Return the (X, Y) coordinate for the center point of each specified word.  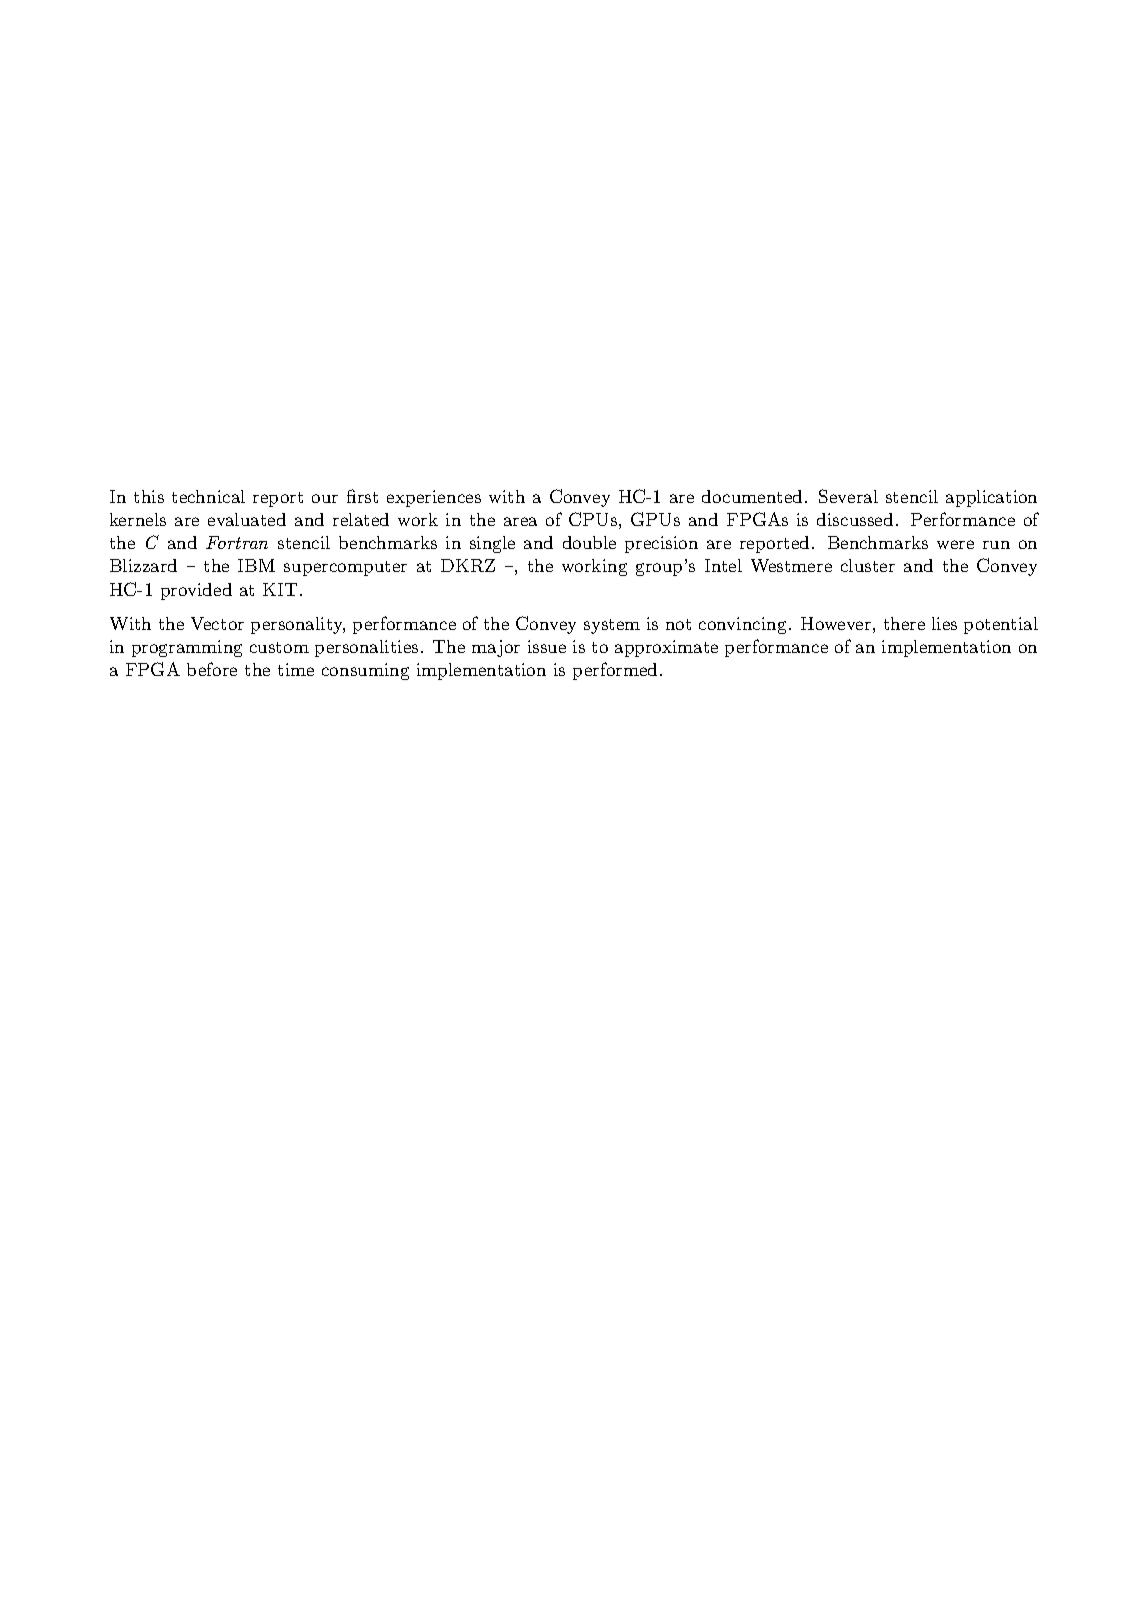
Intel (723, 565)
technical (208, 496)
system (612, 626)
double (589, 542)
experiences (434, 498)
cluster (868, 565)
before (212, 669)
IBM (256, 565)
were (955, 544)
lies (944, 623)
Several (848, 496)
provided (196, 591)
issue (547, 646)
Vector (217, 623)
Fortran (237, 542)
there (904, 623)
